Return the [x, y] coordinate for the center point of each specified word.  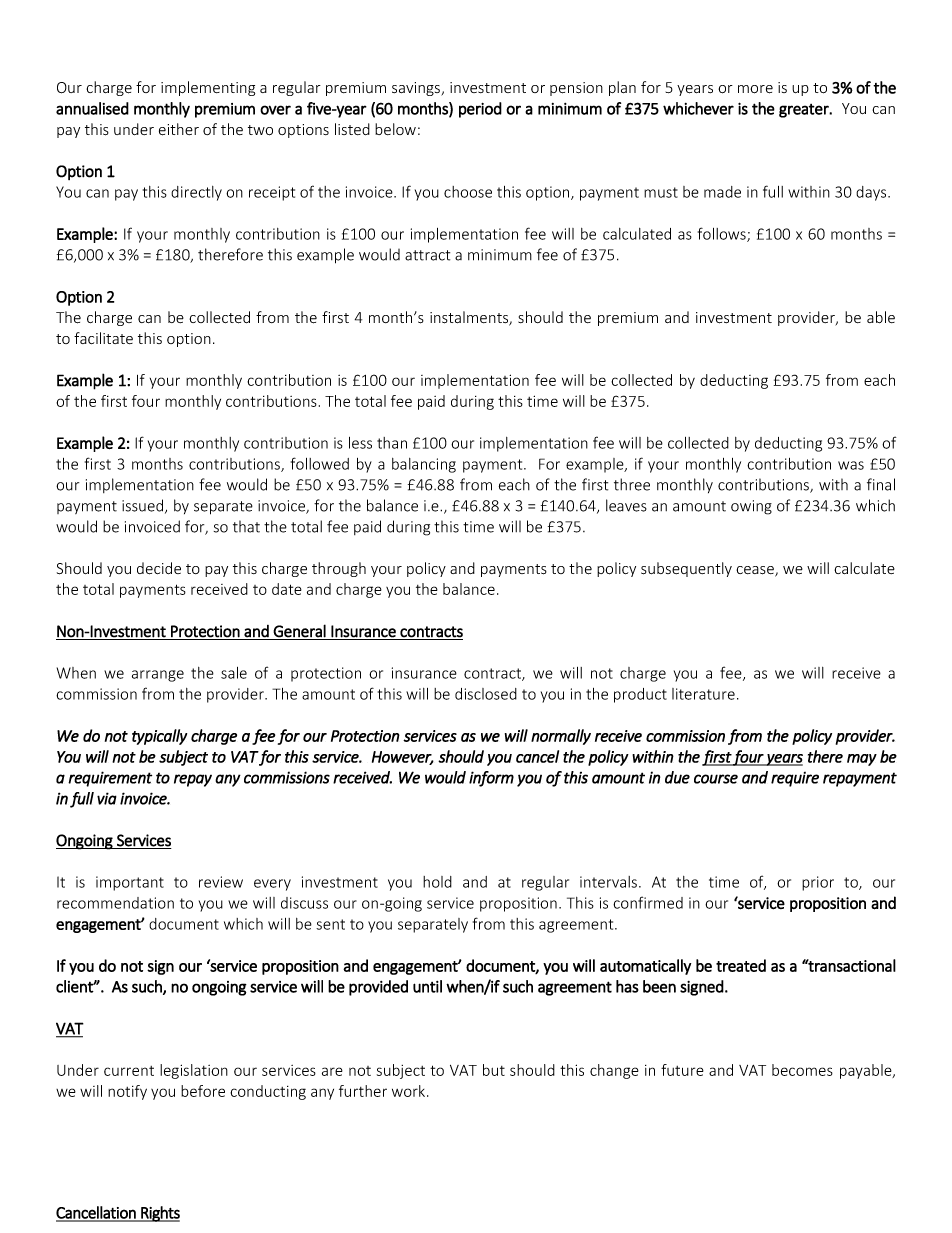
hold [437, 882]
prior [818, 883]
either [179, 129]
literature [703, 694]
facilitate [103, 338]
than [392, 443]
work [410, 1091]
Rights [159, 1214]
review [221, 882]
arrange [158, 676]
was [851, 465]
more [755, 89]
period [480, 110]
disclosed [486, 694]
